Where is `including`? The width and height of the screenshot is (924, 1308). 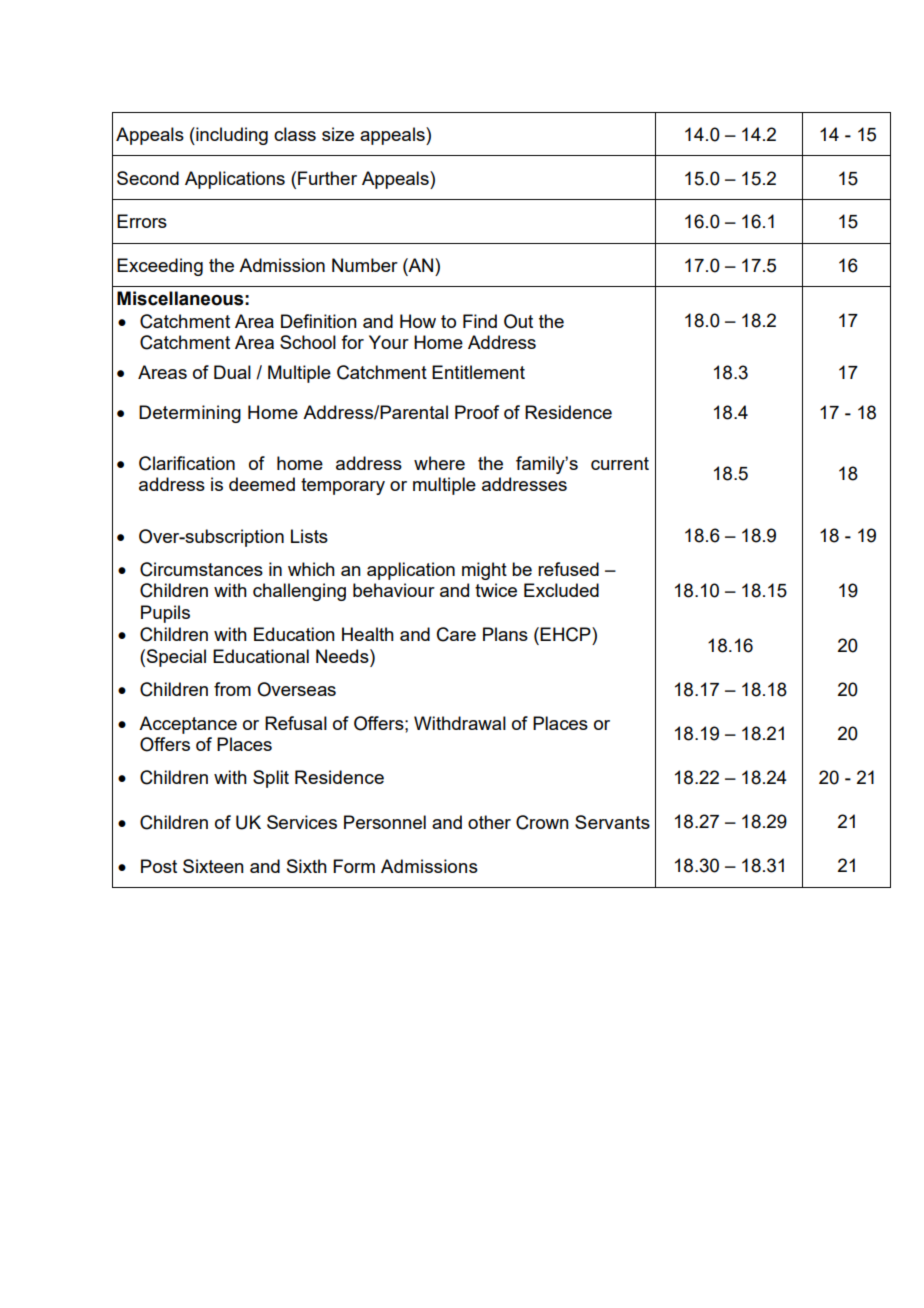
including is located at coordinates (231, 136).
